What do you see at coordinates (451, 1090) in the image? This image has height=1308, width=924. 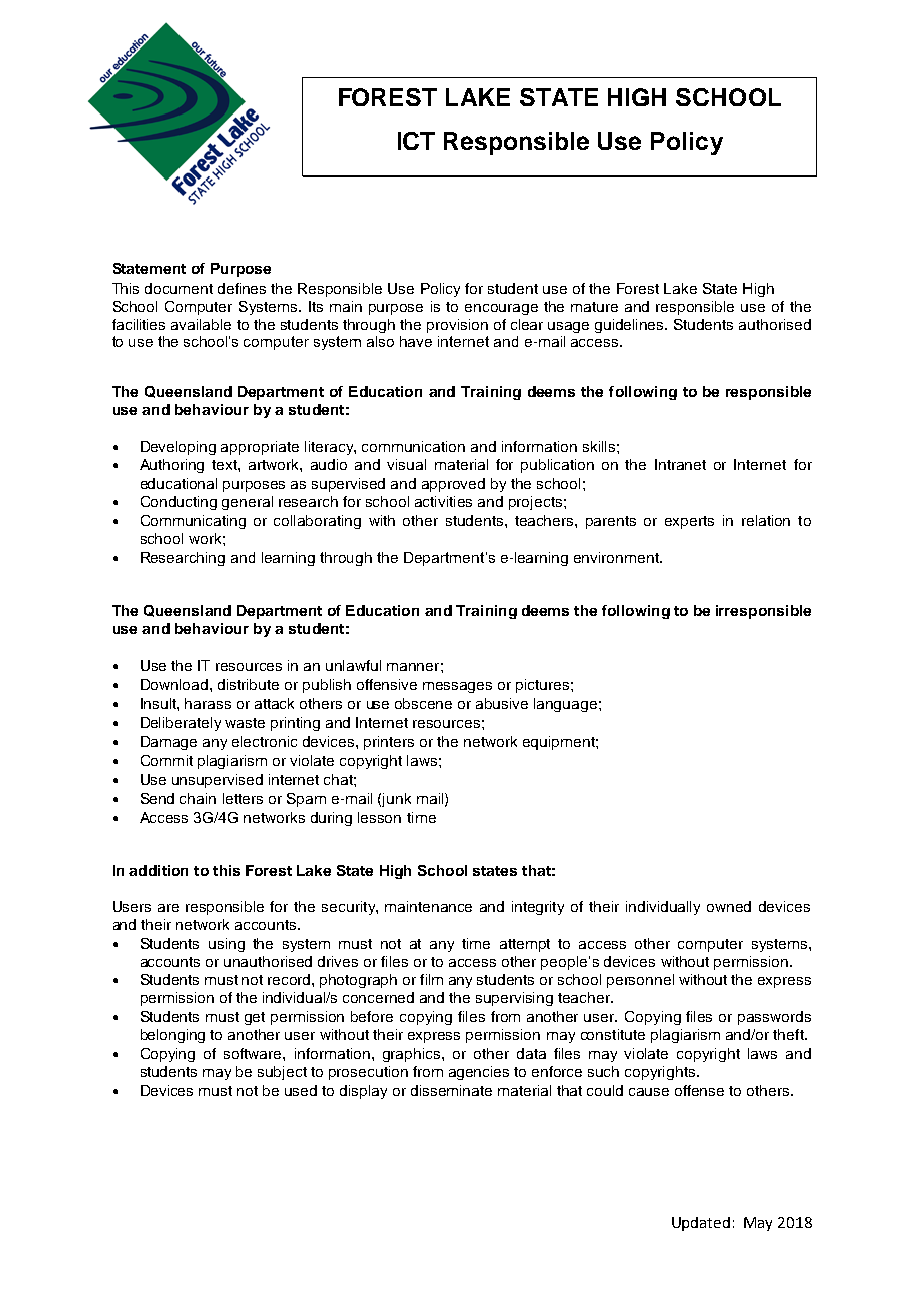 I see `disseminate` at bounding box center [451, 1090].
